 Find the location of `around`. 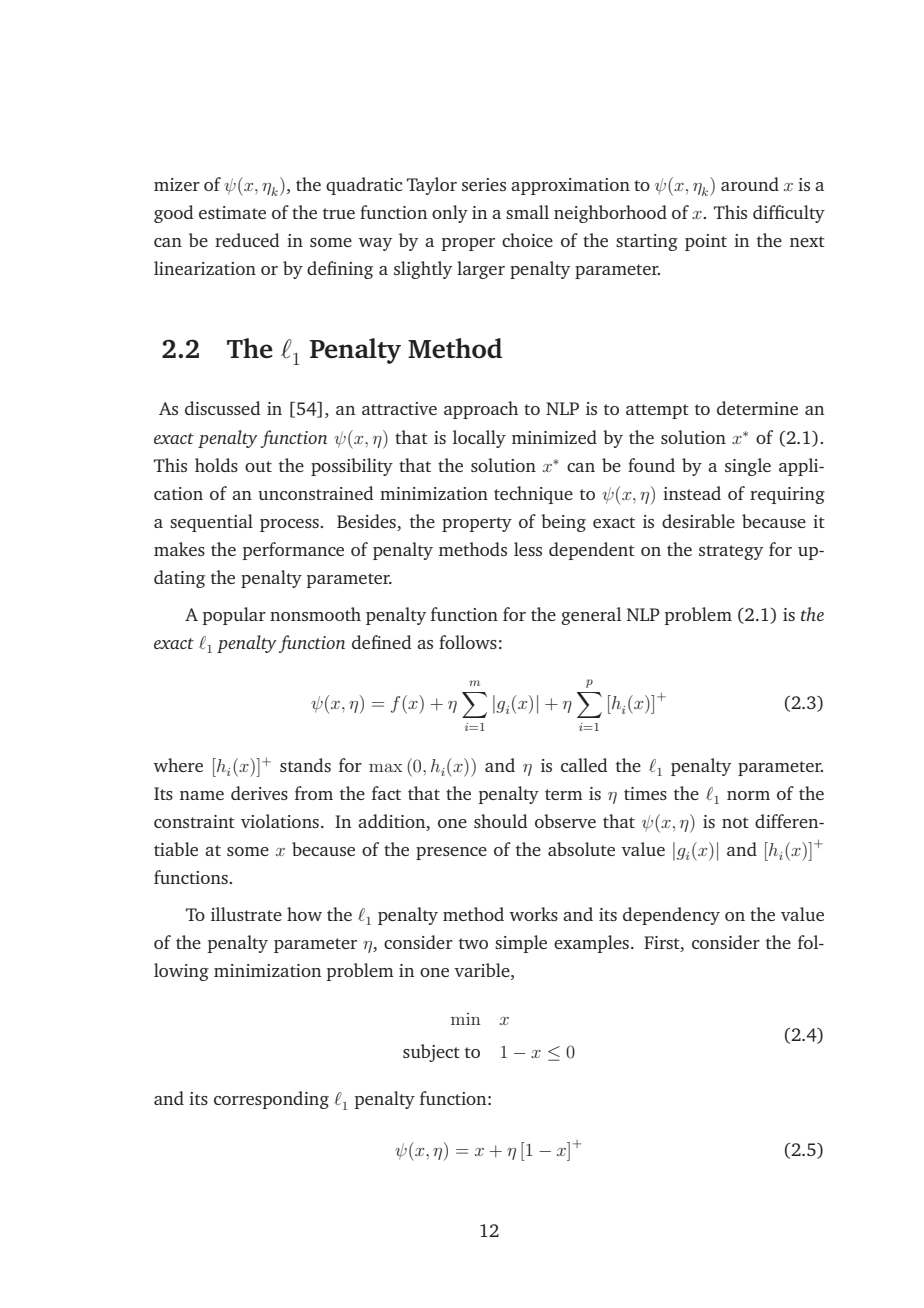

around is located at coordinates (750, 184).
